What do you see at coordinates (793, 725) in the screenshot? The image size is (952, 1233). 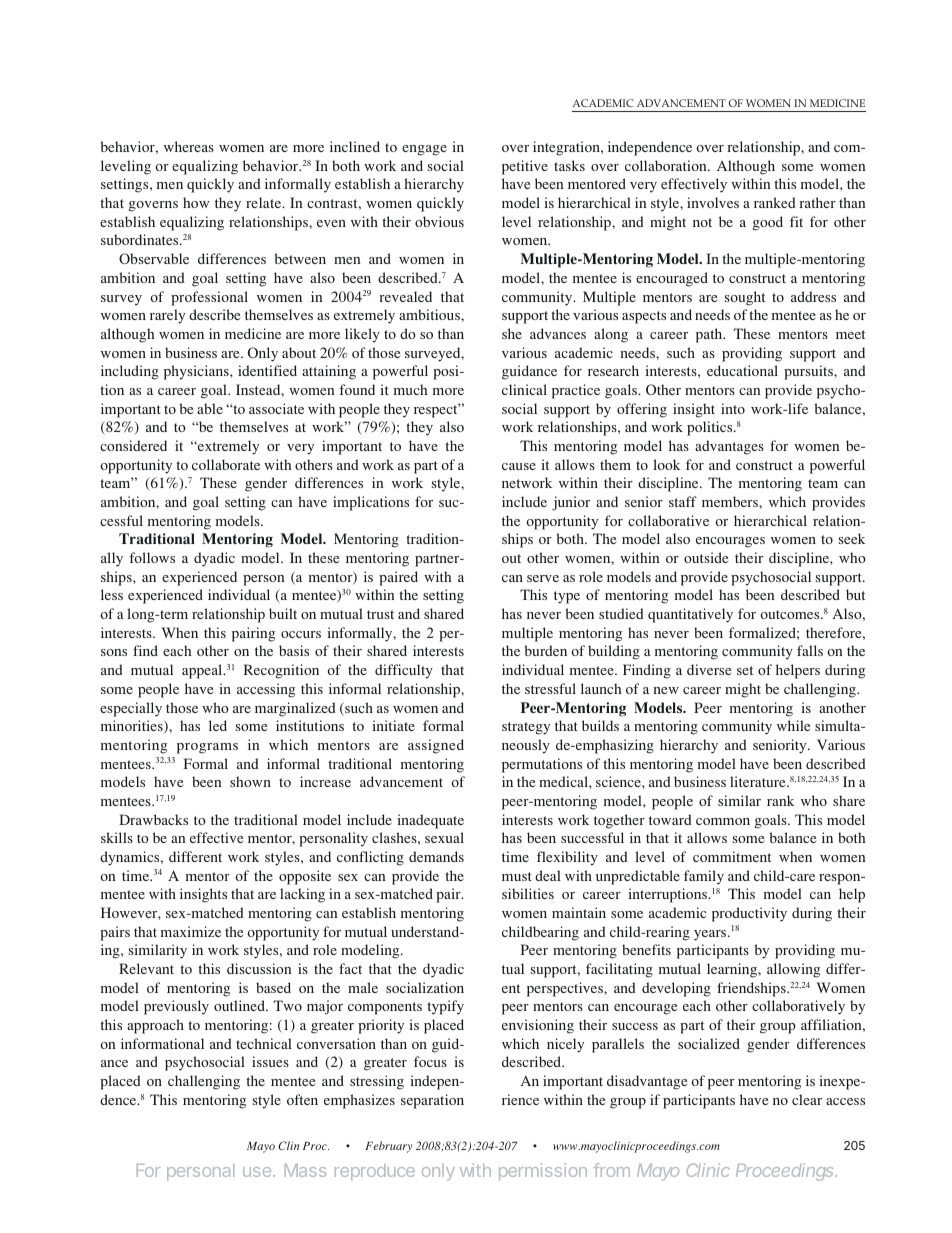 I see `while` at bounding box center [793, 725].
